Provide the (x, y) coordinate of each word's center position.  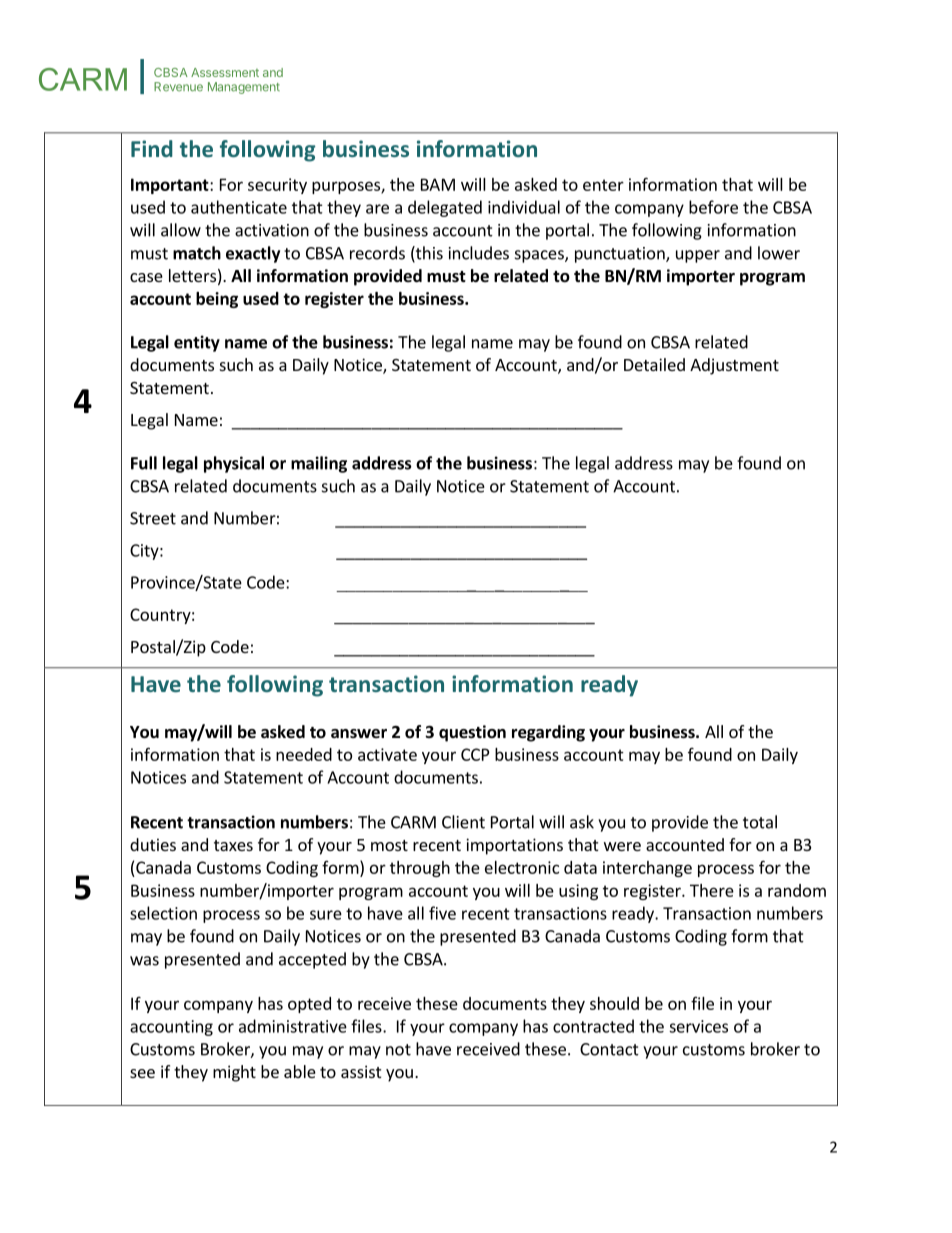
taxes (233, 845)
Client (463, 822)
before (713, 207)
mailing (319, 464)
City (145, 552)
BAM (438, 184)
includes (479, 253)
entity (197, 343)
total (760, 822)
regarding (548, 733)
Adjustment (734, 366)
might (234, 1073)
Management (244, 88)
